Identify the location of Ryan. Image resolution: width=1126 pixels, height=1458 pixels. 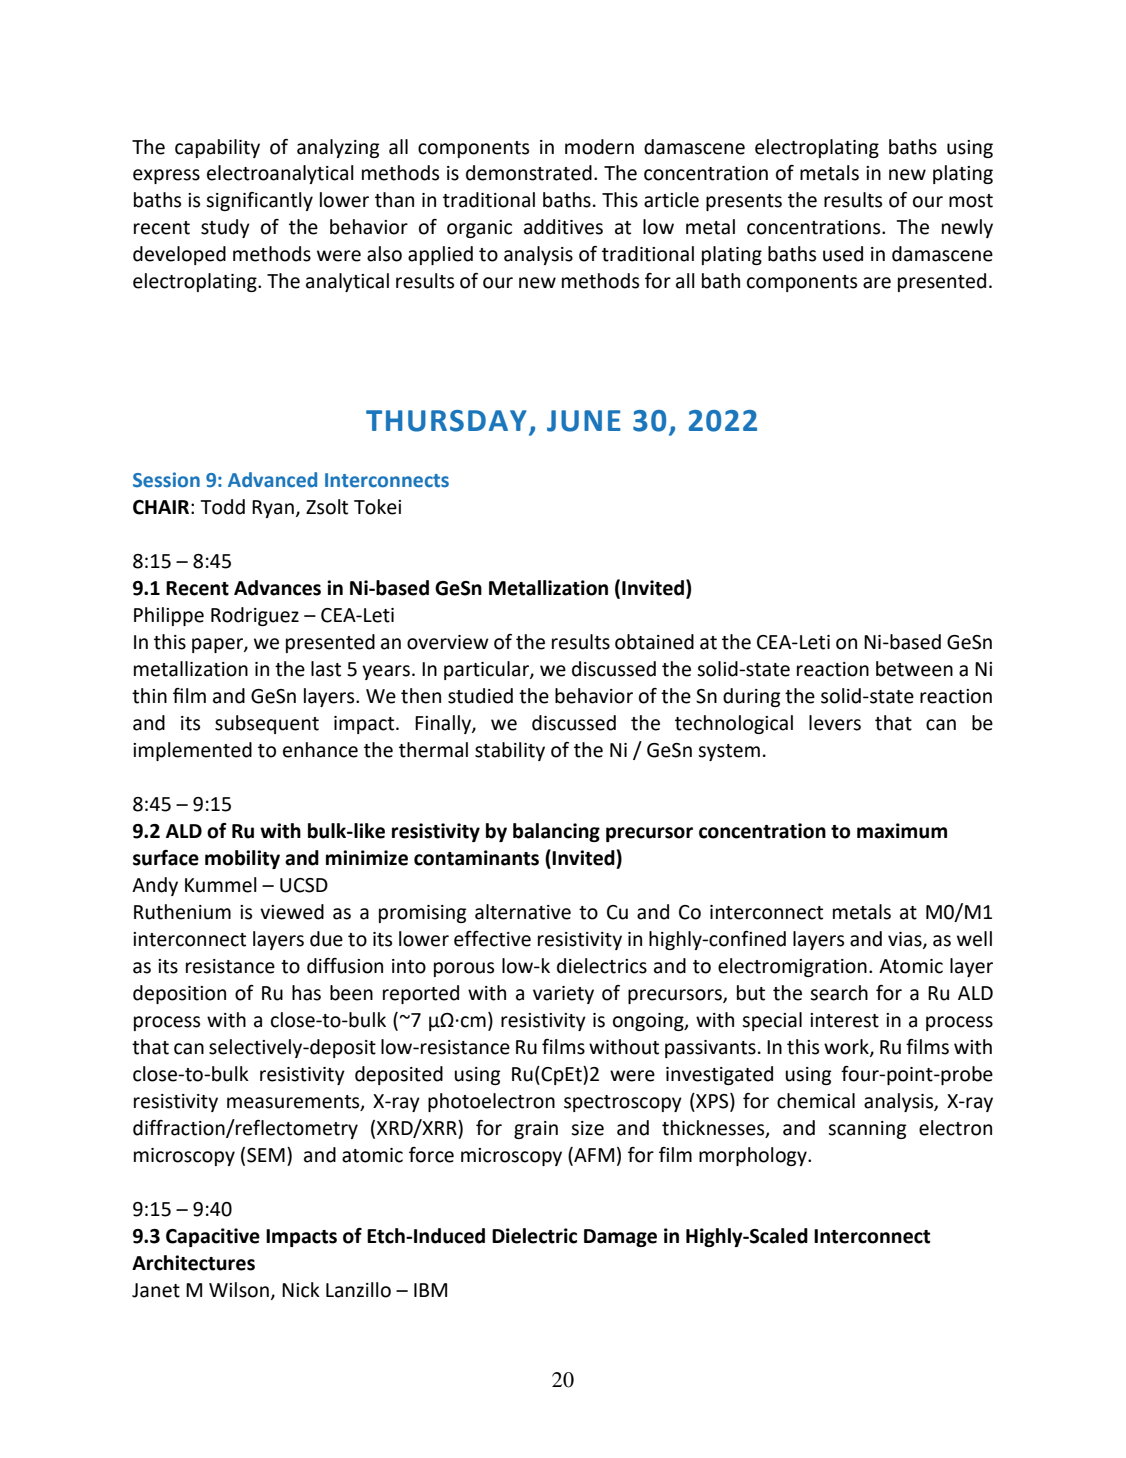
(273, 509).
